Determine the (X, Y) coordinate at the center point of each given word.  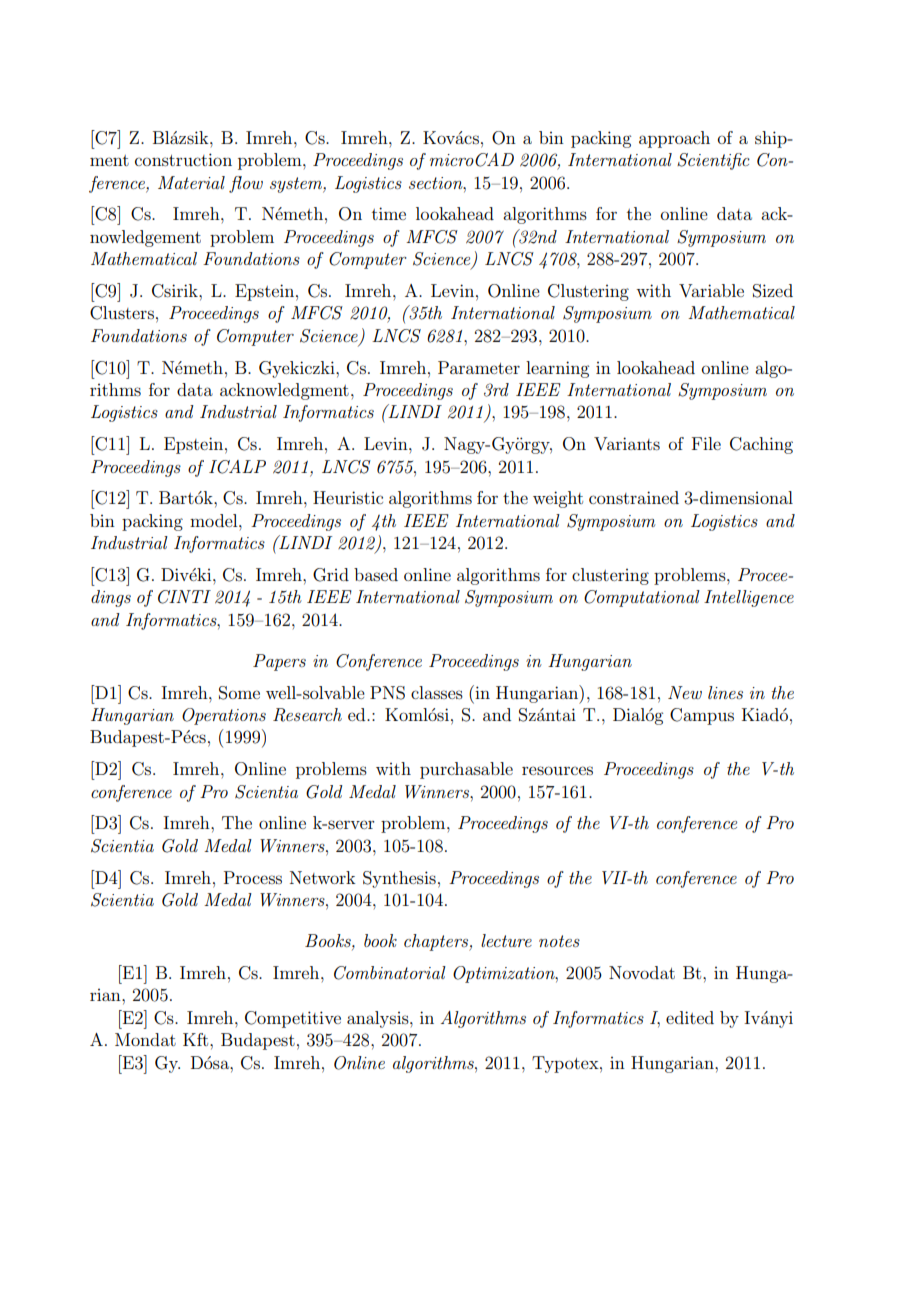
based (376, 574)
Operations (224, 716)
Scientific (713, 161)
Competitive (293, 1019)
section (437, 183)
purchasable (466, 770)
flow (246, 184)
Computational (642, 598)
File (706, 443)
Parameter (479, 367)
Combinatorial (390, 973)
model (215, 520)
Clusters (122, 313)
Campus (702, 716)
